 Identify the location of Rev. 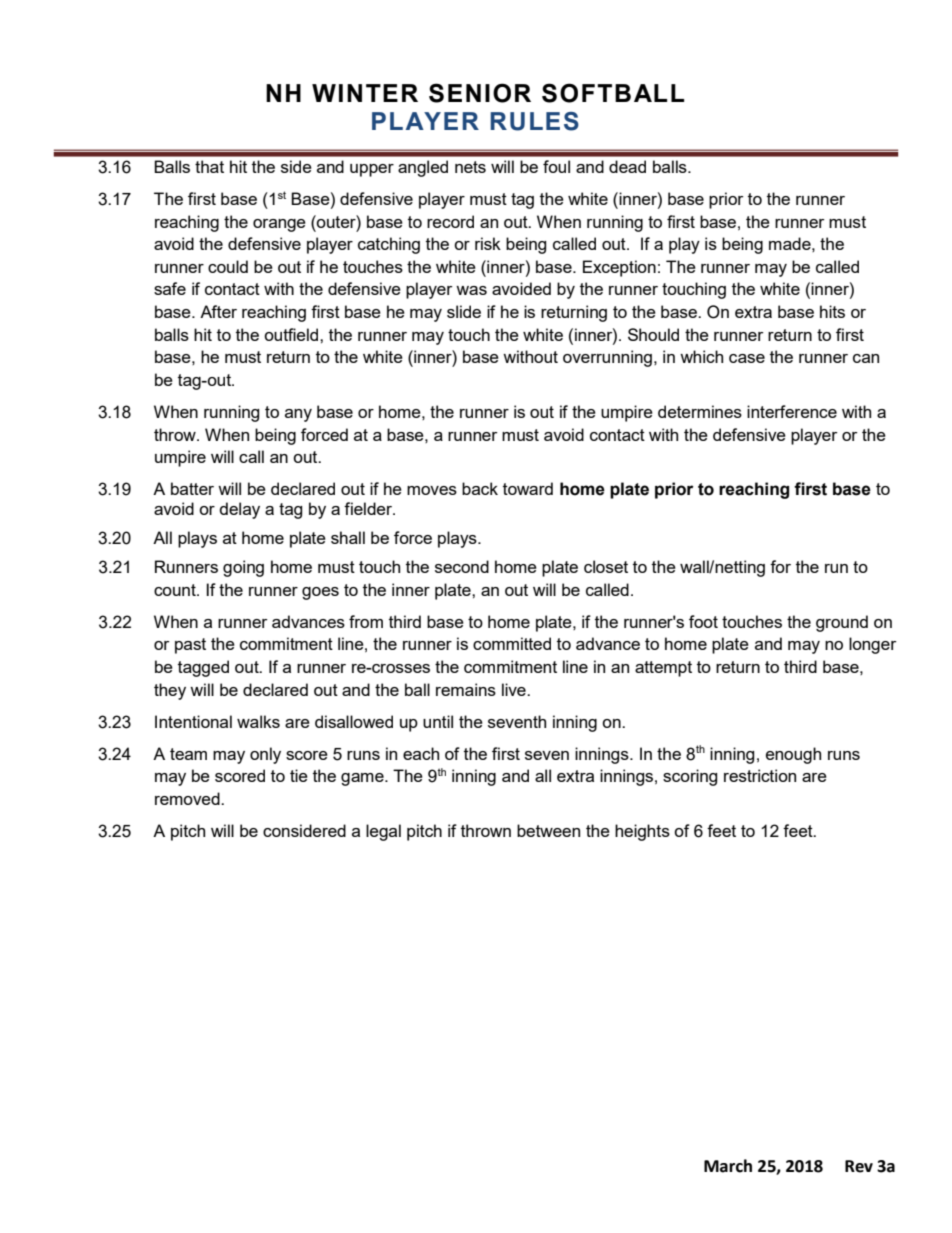
(859, 1166).
